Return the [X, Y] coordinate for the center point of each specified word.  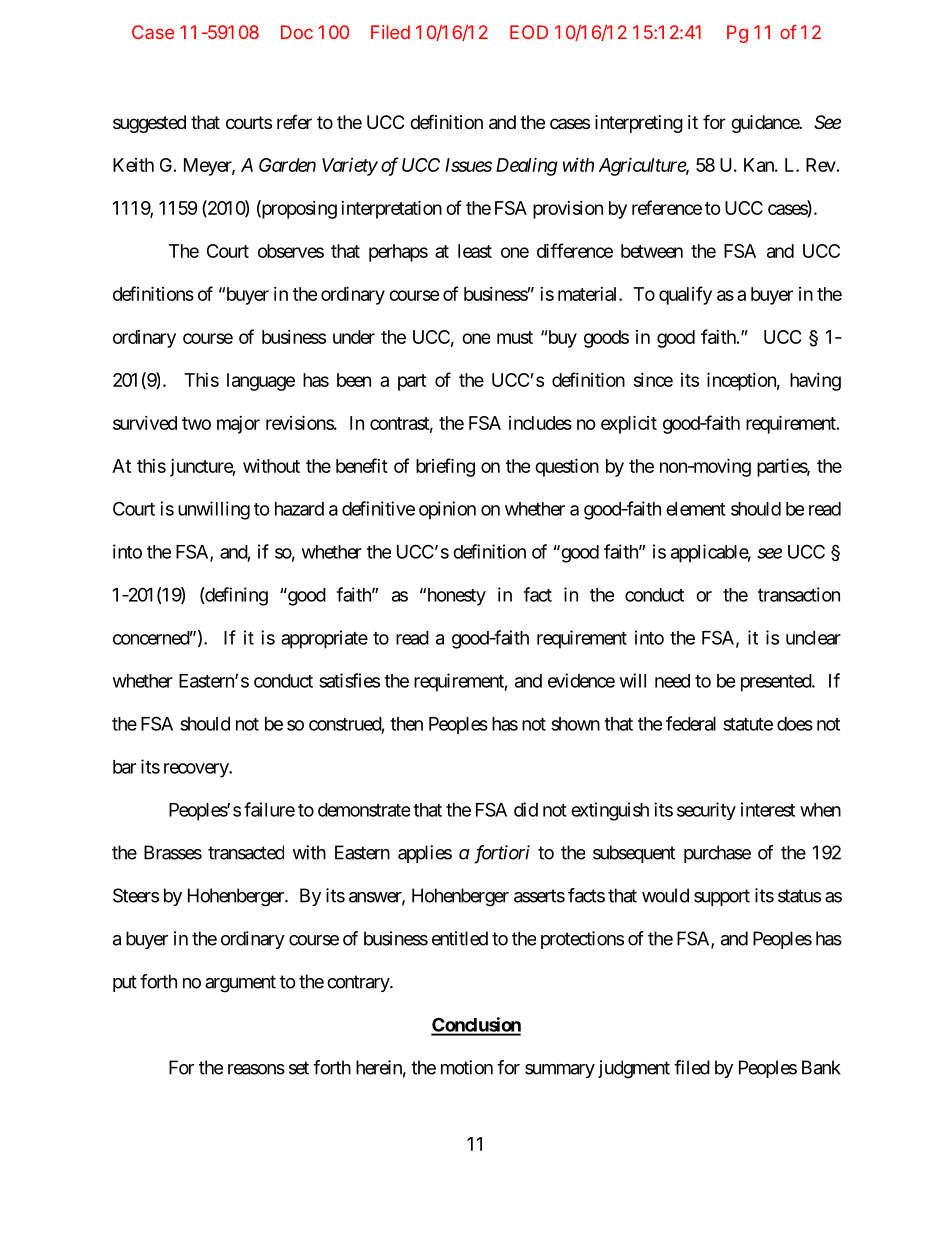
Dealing [527, 167]
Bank [821, 1067]
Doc [297, 32]
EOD [529, 32]
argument [240, 984]
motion [467, 1067]
